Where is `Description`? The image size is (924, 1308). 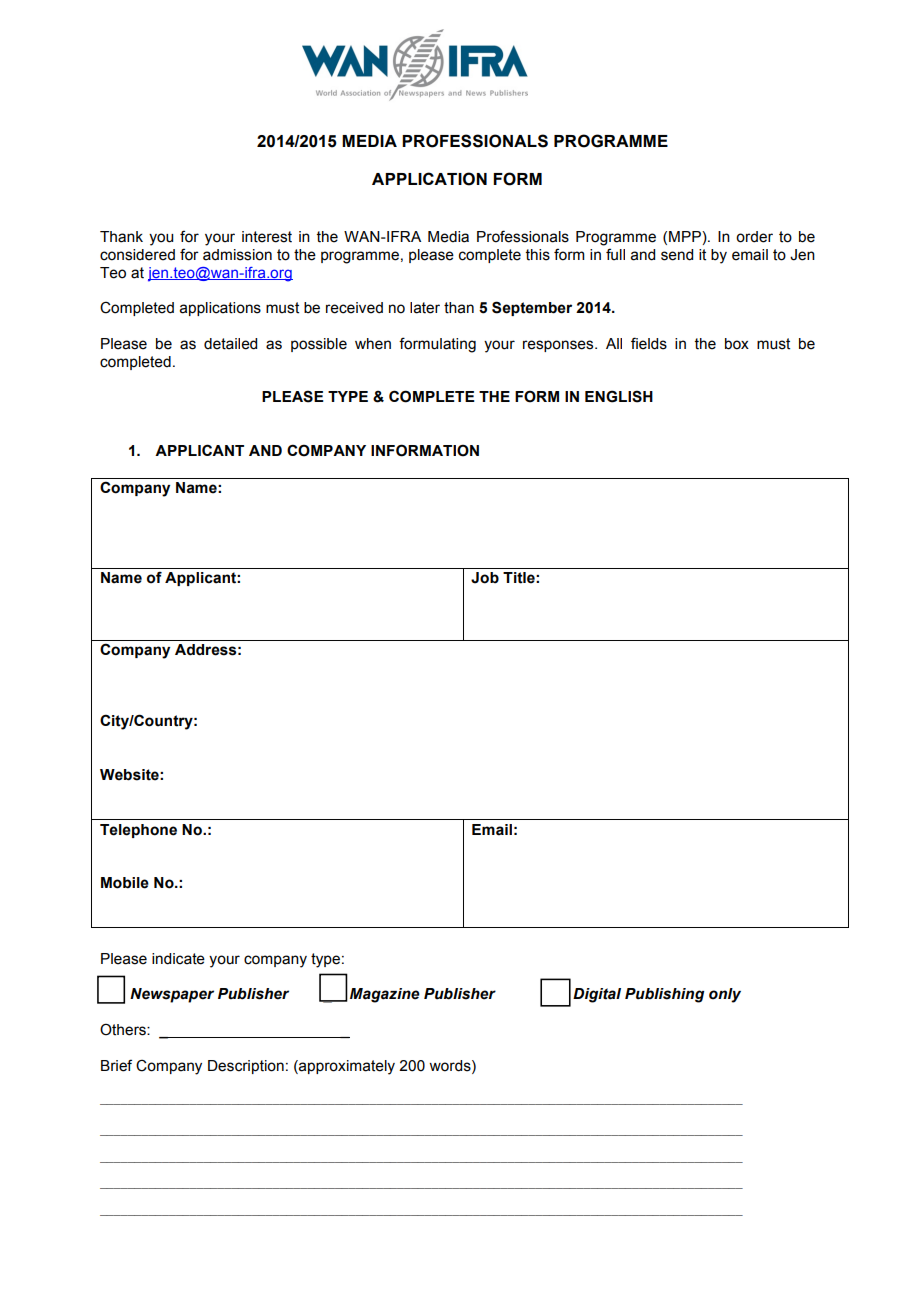
Description is located at coordinates (246, 1067).
